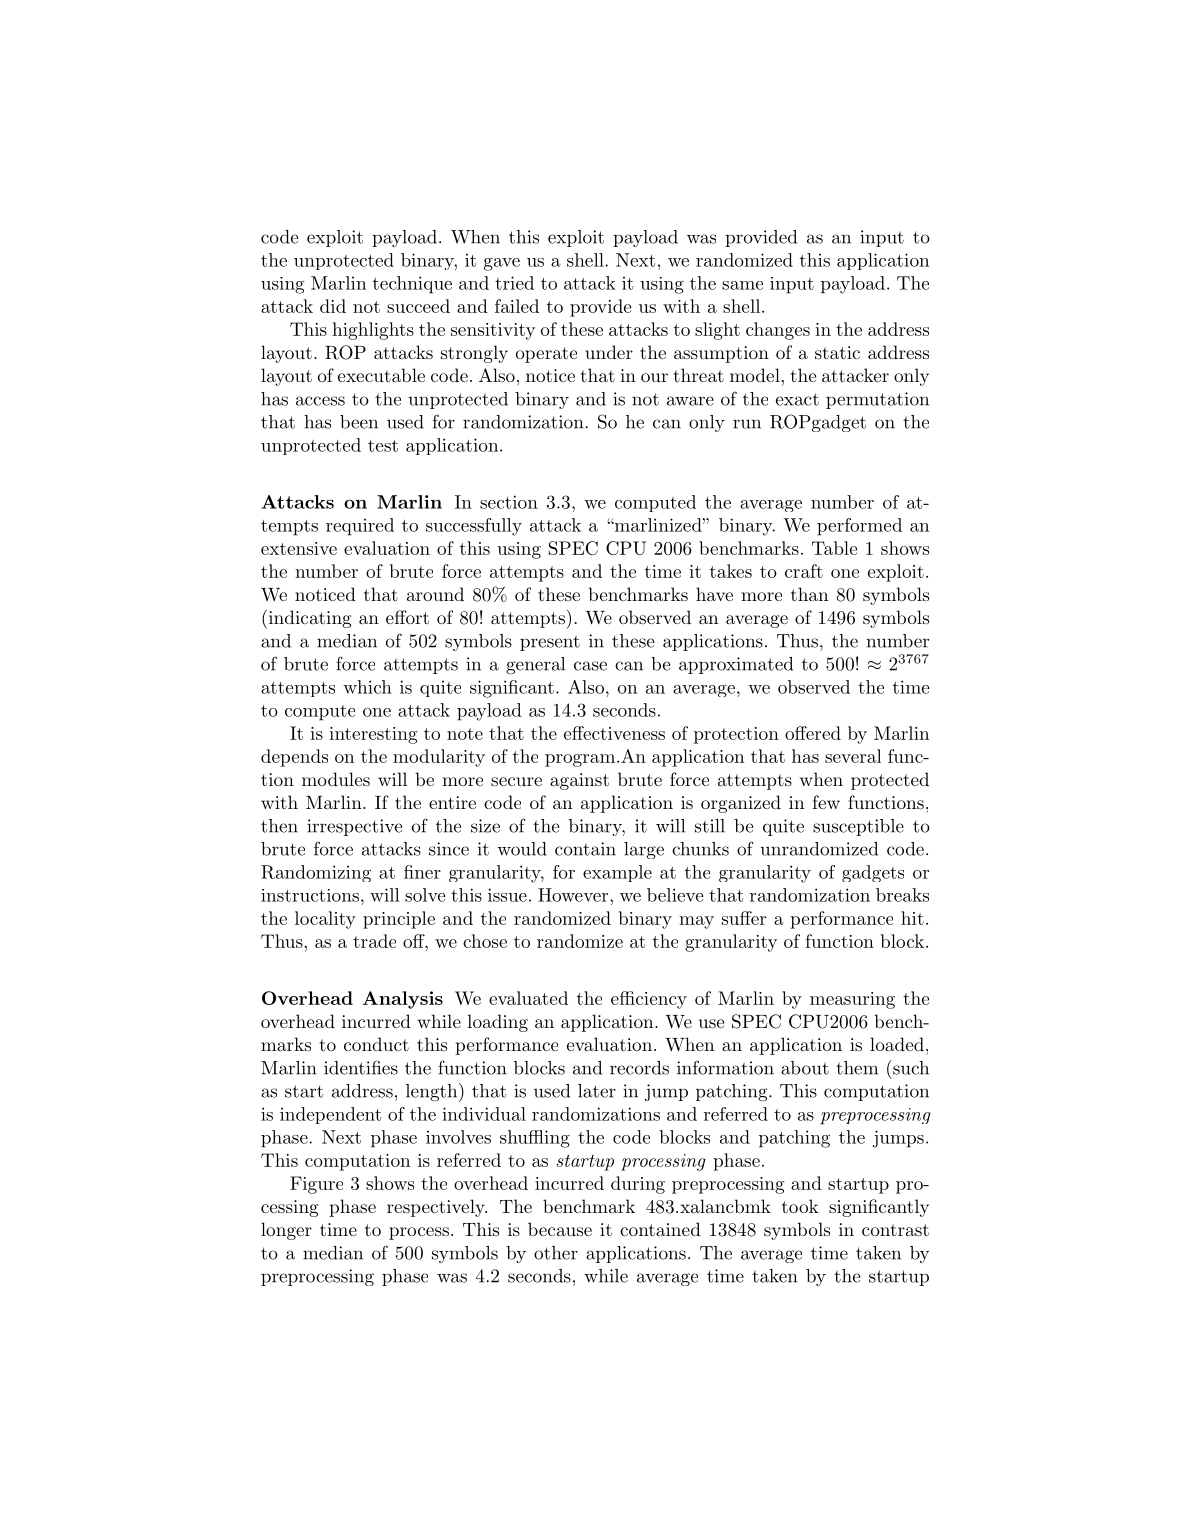  I want to click on under, so click(609, 352).
